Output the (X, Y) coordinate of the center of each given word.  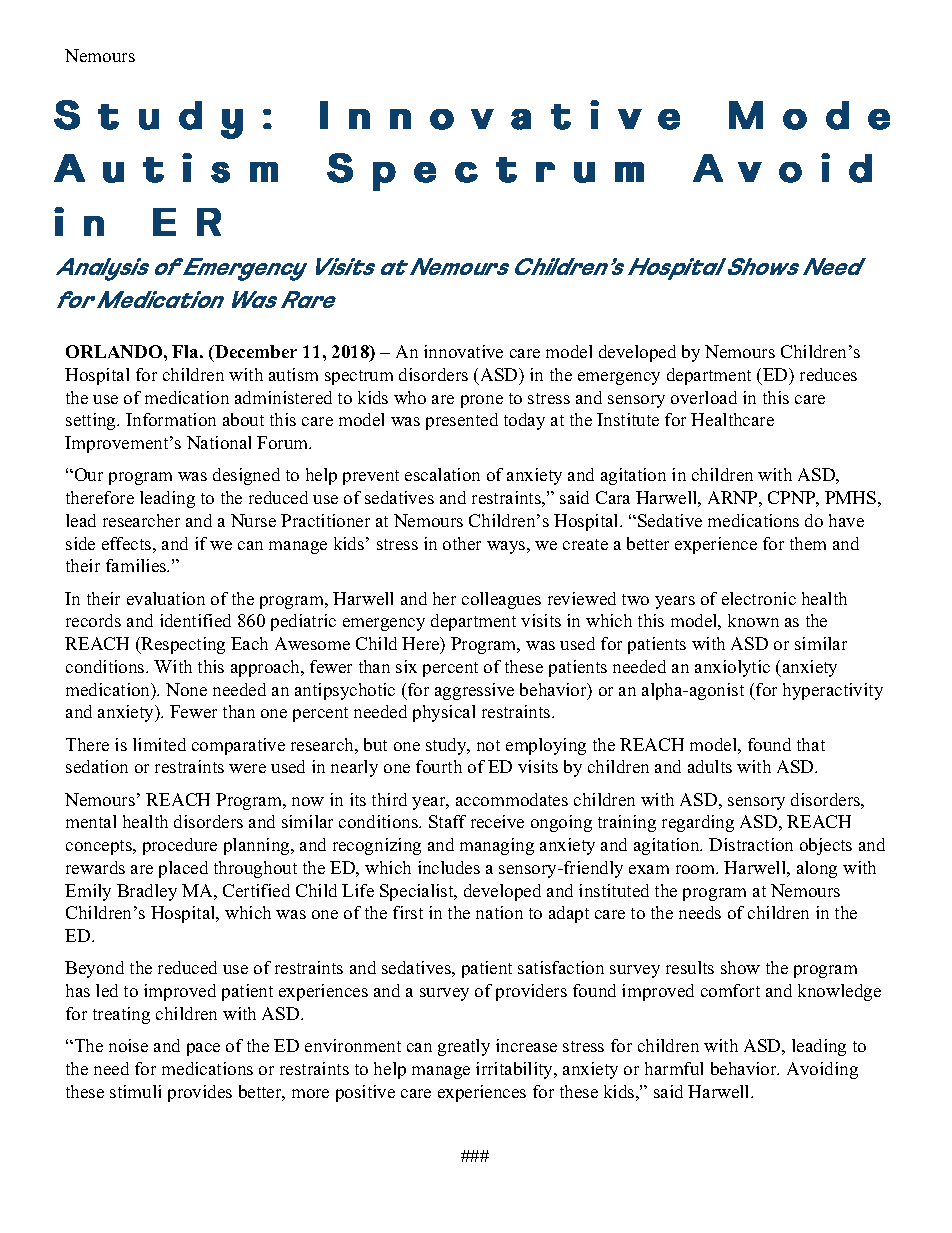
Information (171, 419)
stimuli (135, 1091)
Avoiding (822, 1070)
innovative (463, 351)
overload (704, 397)
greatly (464, 1047)
